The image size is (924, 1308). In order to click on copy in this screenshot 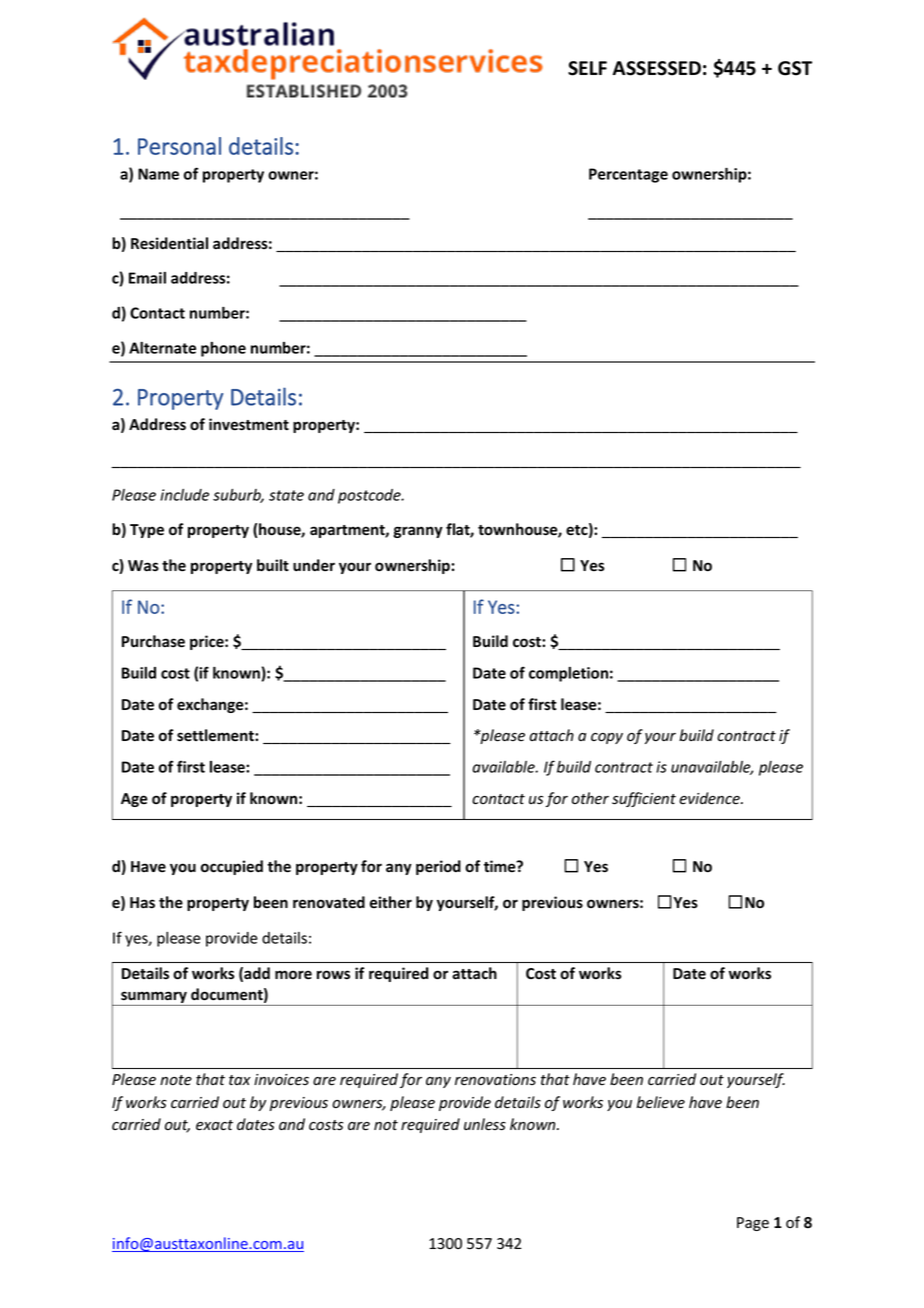, I will do `click(607, 738)`.
